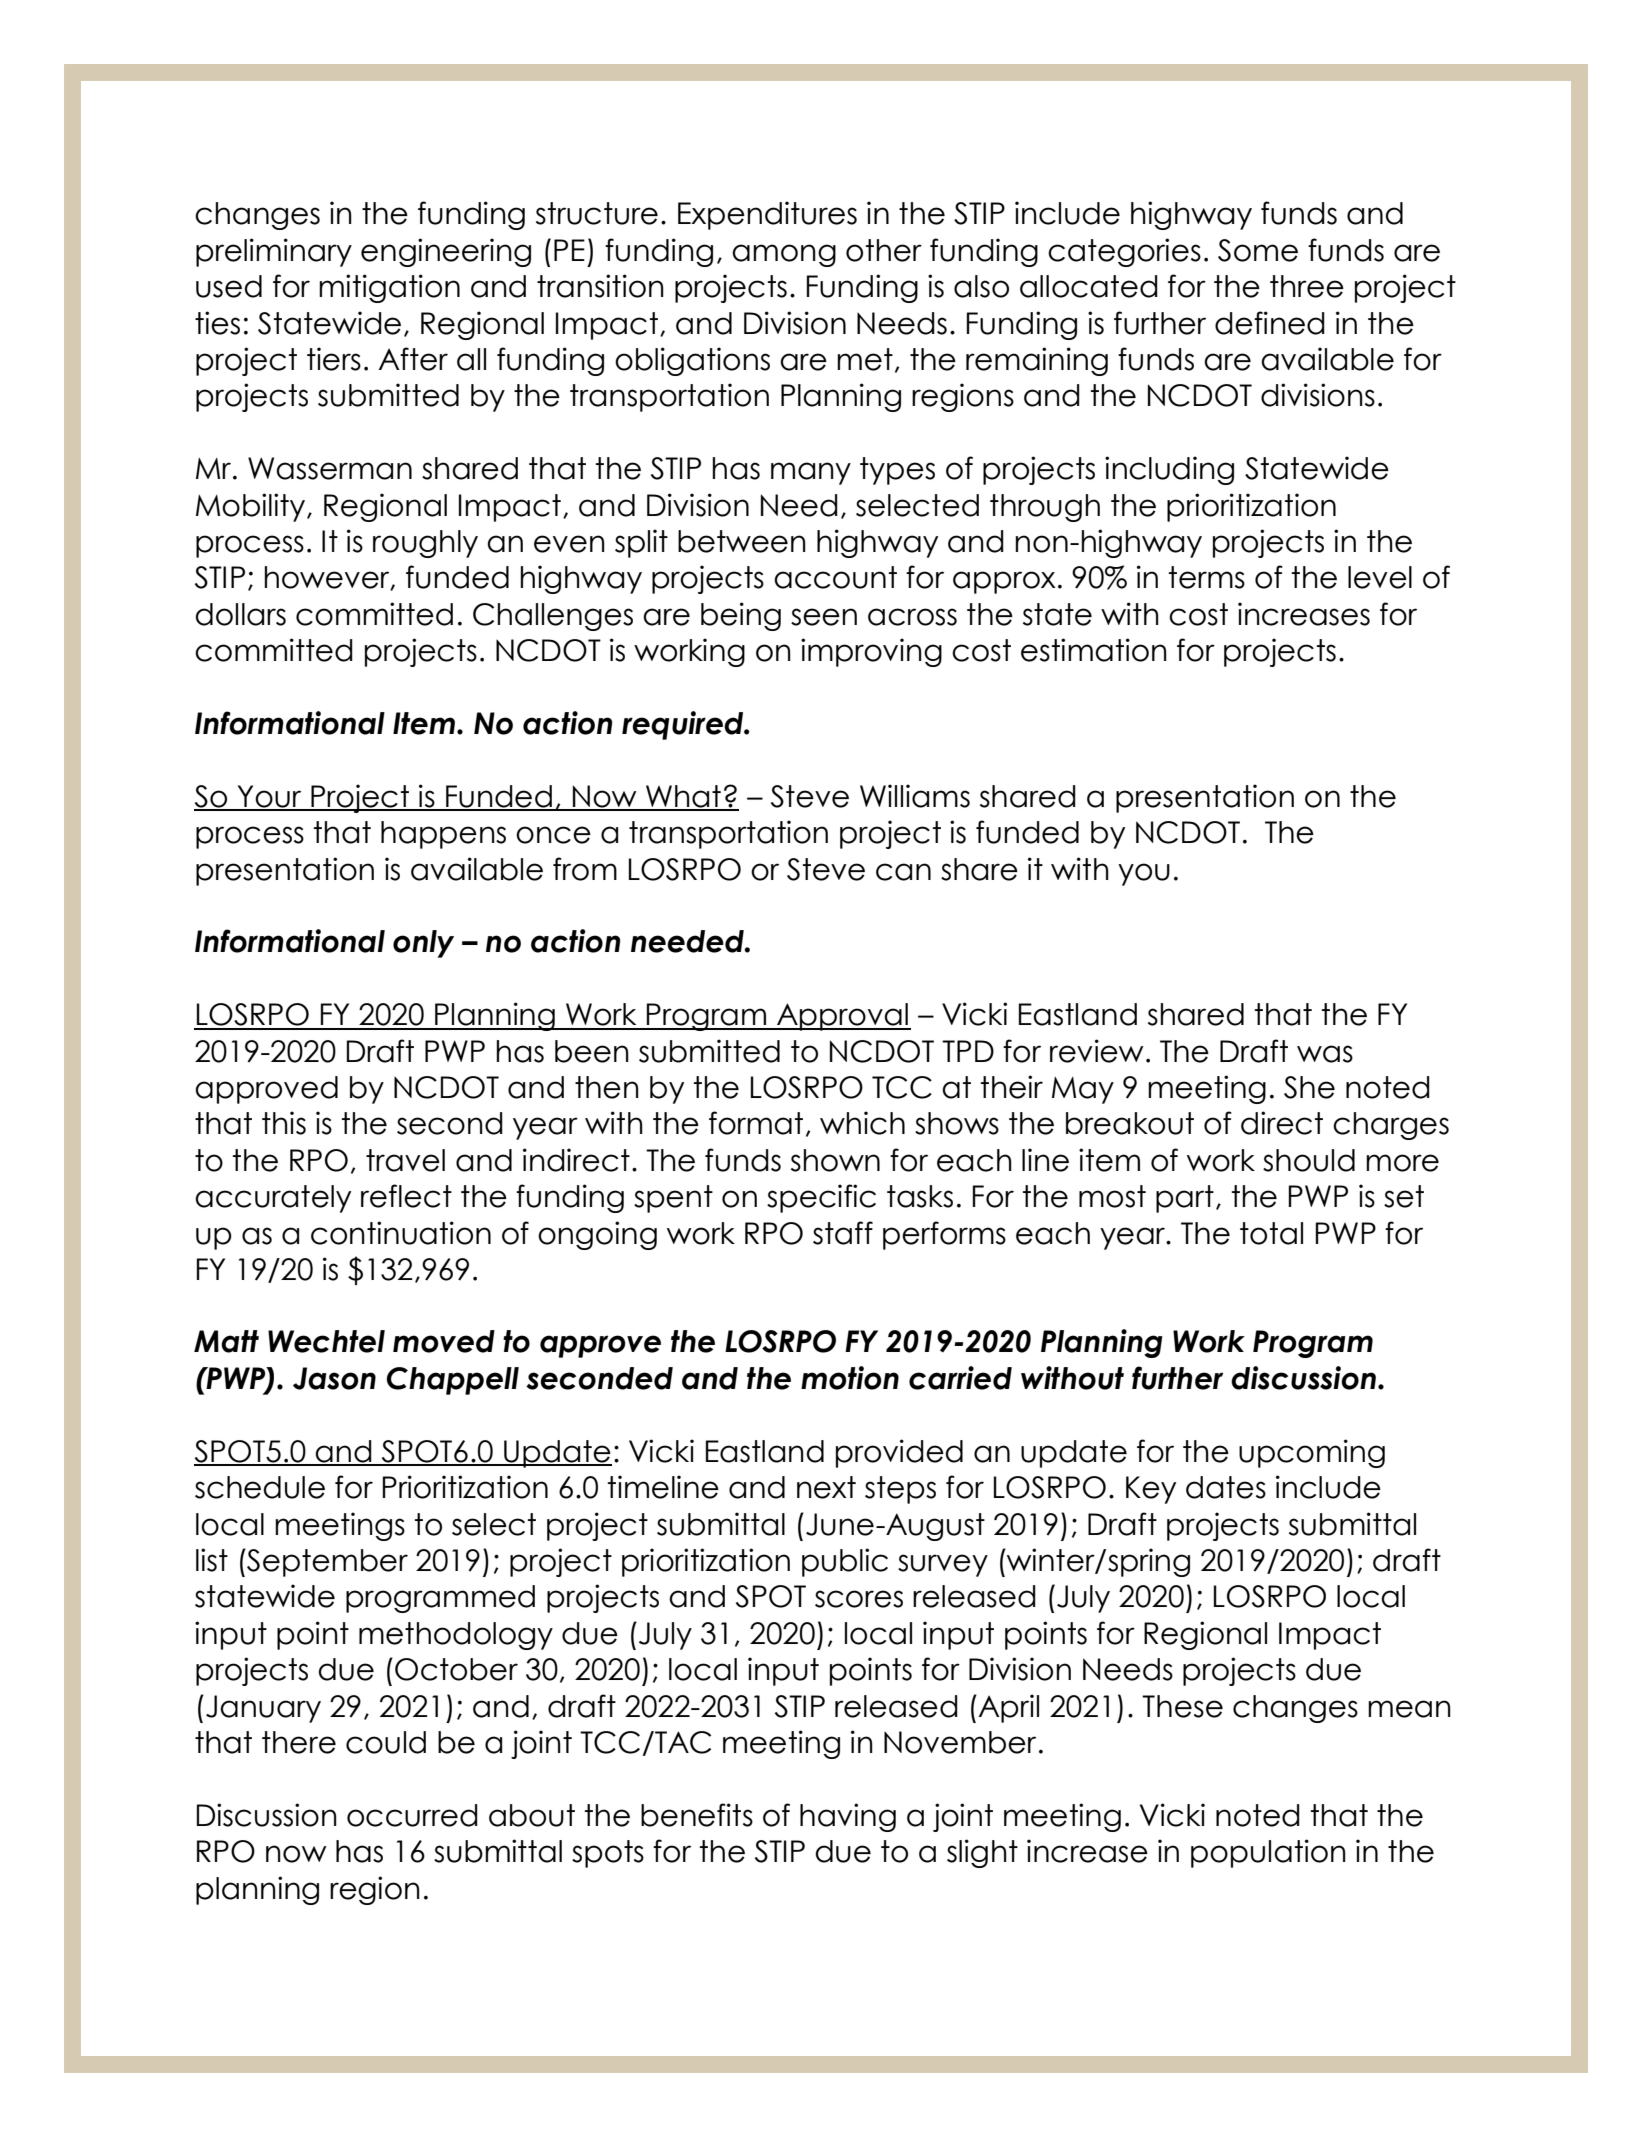 The height and width of the screenshot is (2137, 1652). I want to click on having, so click(848, 1817).
